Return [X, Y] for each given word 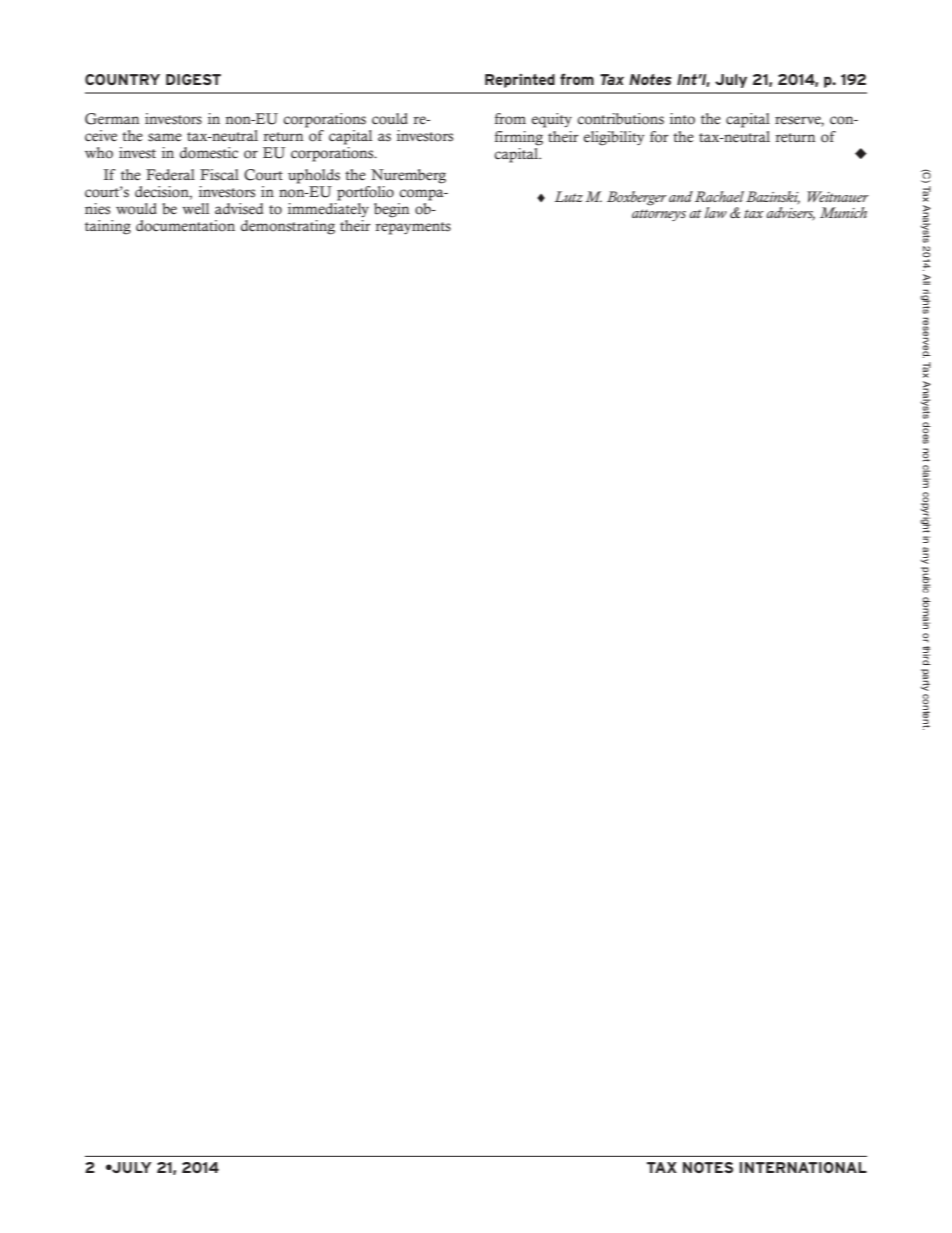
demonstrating [288, 227]
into [682, 119]
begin [391, 210]
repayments [413, 228]
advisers [790, 214]
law [716, 212]
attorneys [659, 215]
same [165, 137]
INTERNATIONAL [803, 1167]
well [195, 209]
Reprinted [520, 81]
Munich [843, 212]
